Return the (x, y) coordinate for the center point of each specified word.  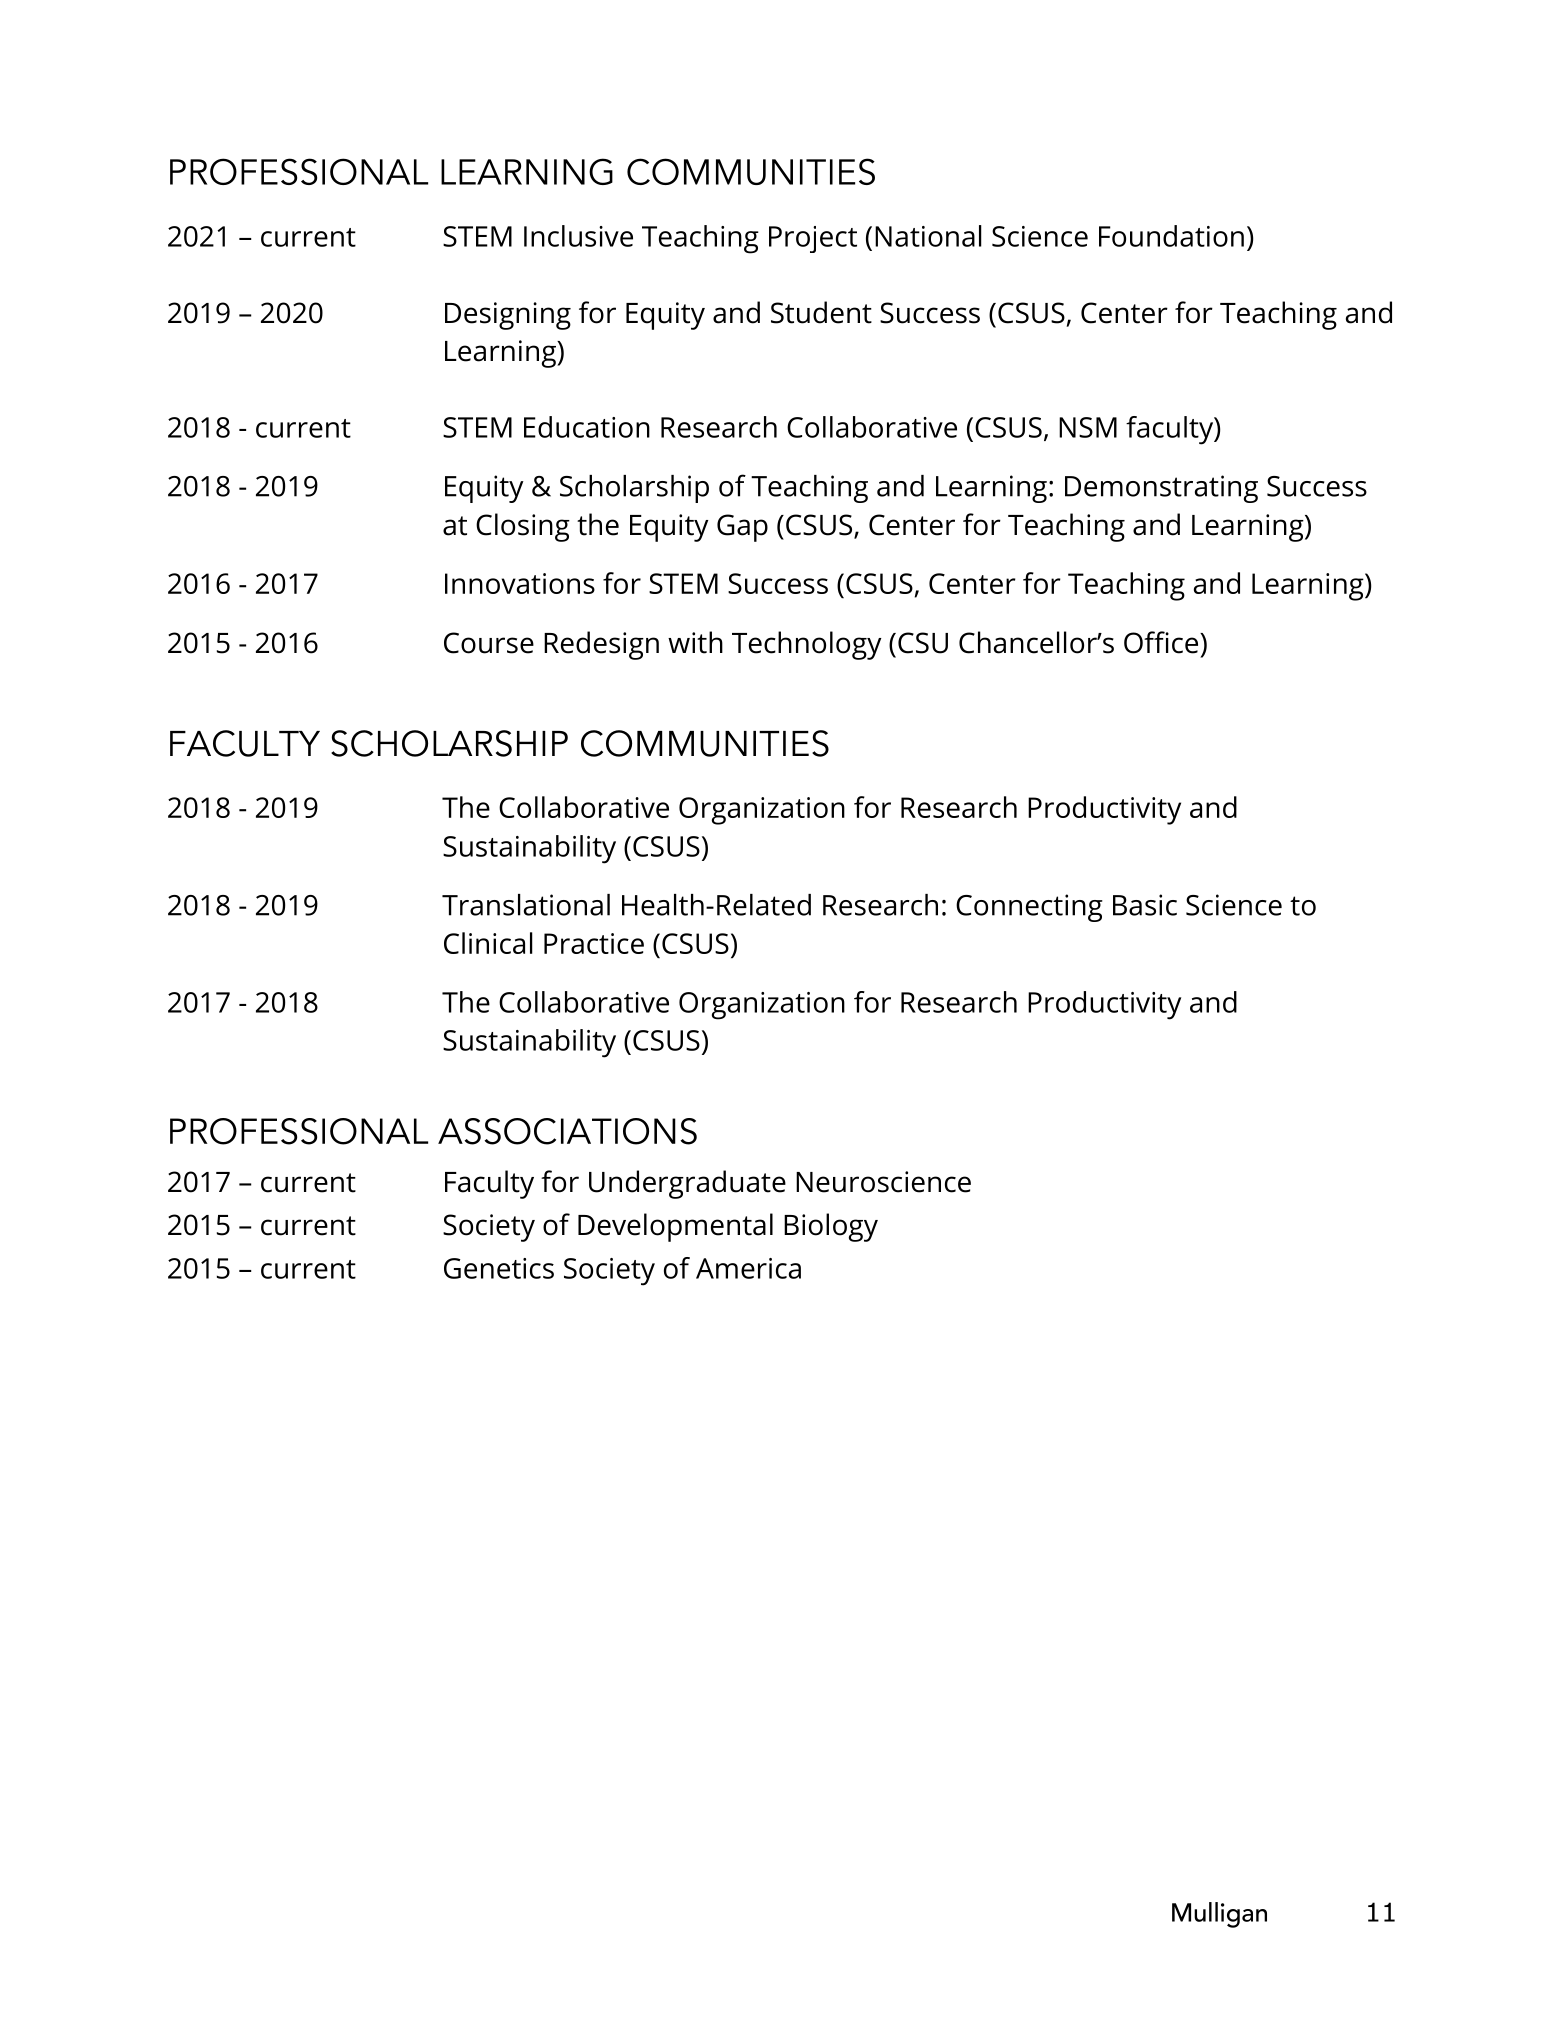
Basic (1145, 905)
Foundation (1171, 236)
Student (821, 312)
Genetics (499, 1268)
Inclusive (578, 236)
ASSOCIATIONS (567, 1131)
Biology (831, 1227)
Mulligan (1219, 1915)
